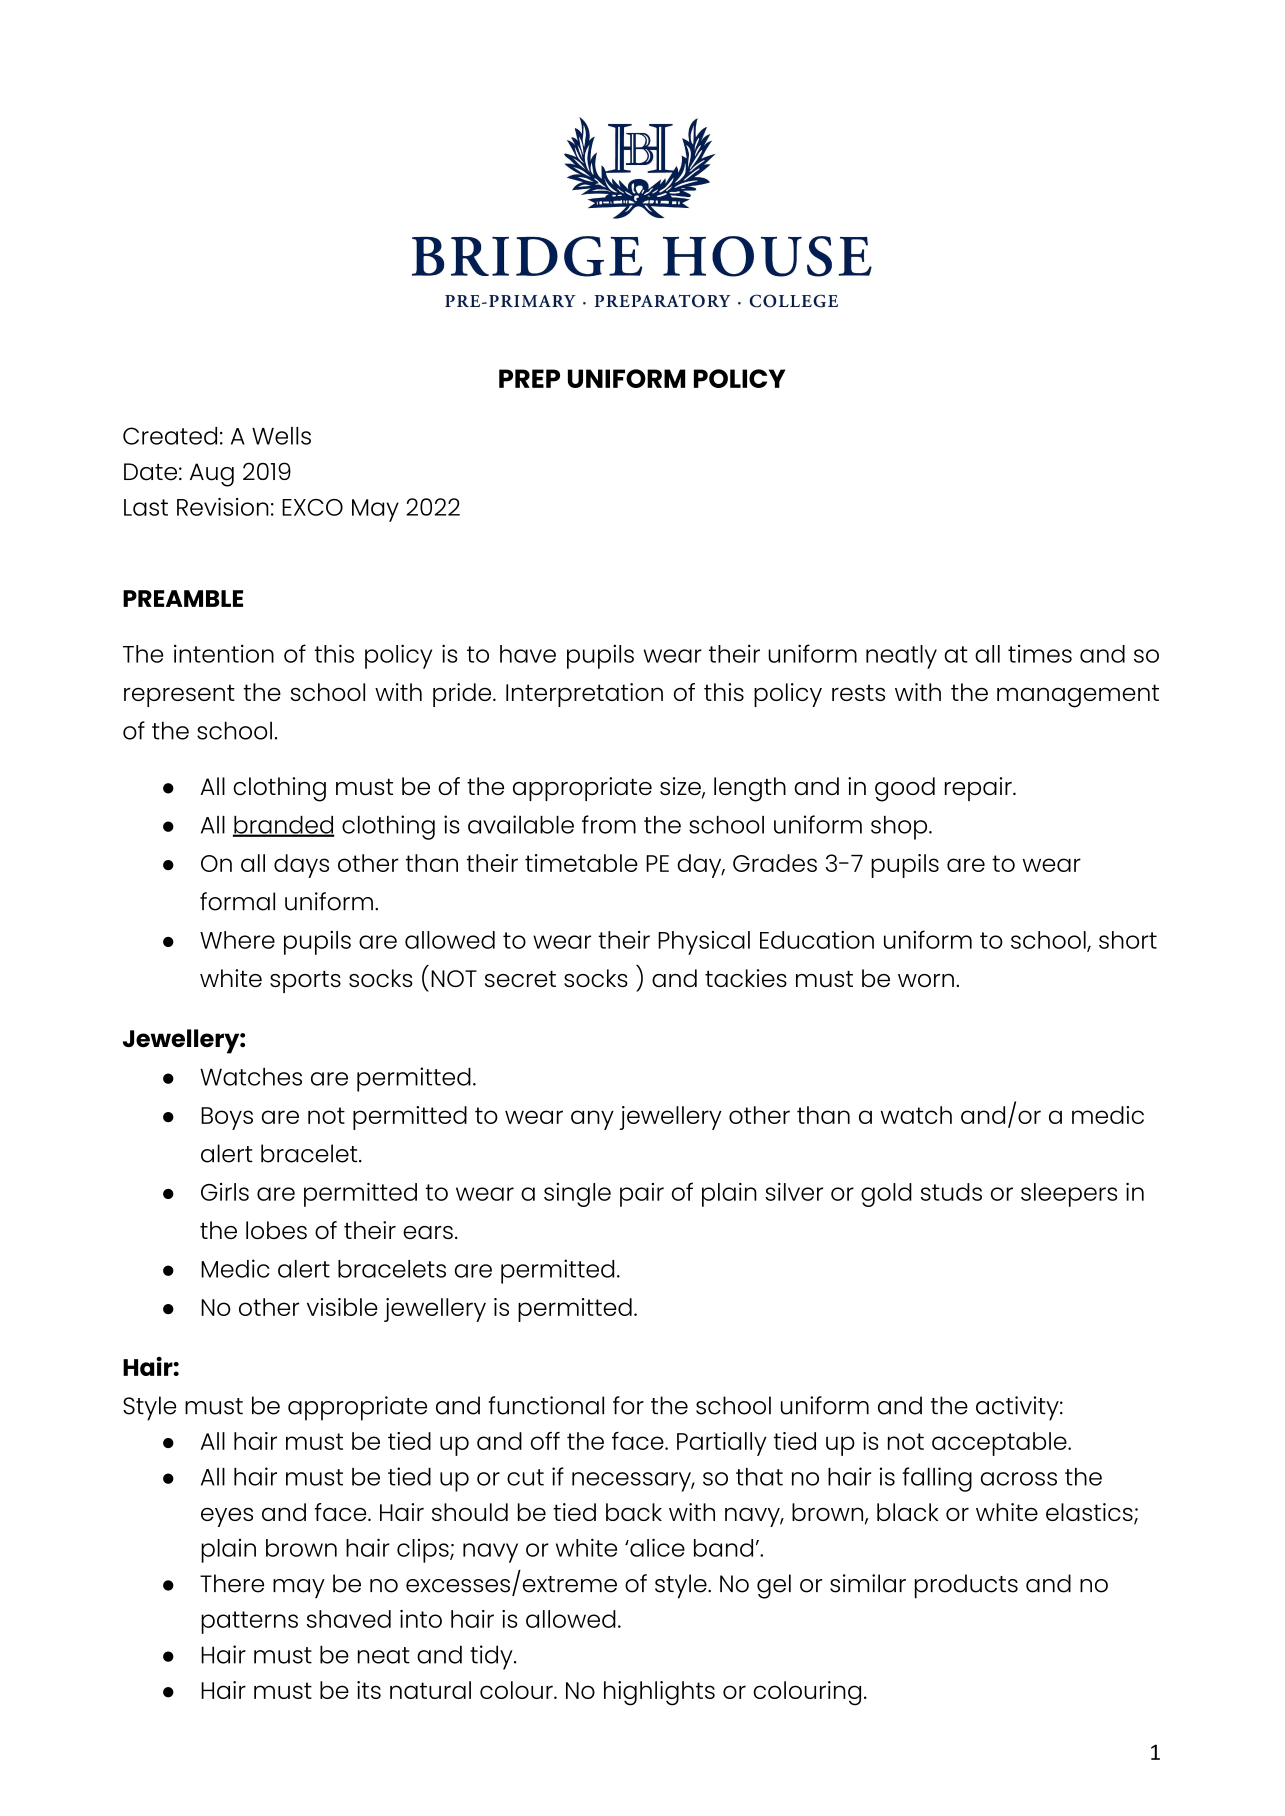  I want to click on Wells, so click(281, 436).
